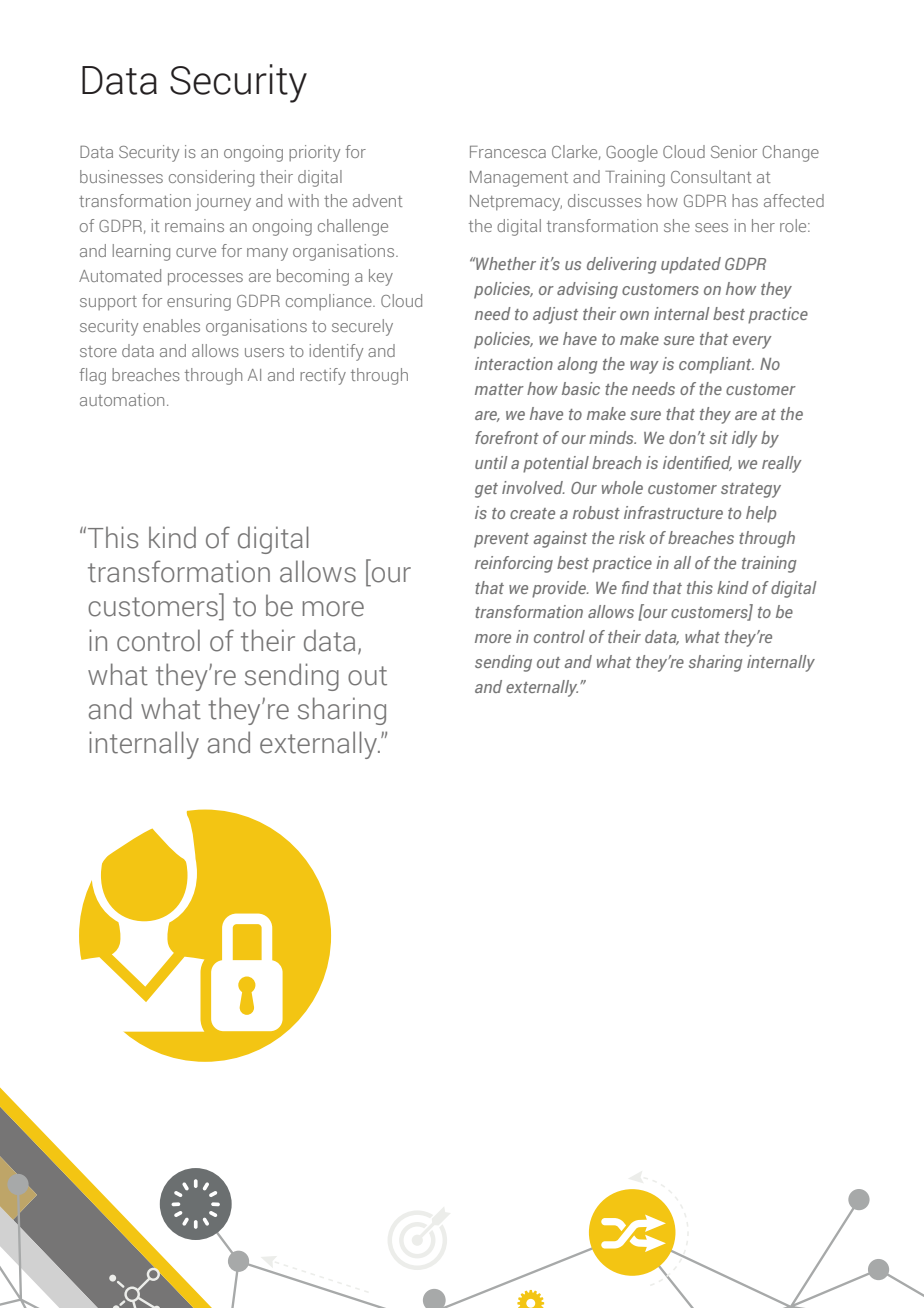 Image resolution: width=924 pixels, height=1308 pixels. I want to click on automation, so click(122, 399).
